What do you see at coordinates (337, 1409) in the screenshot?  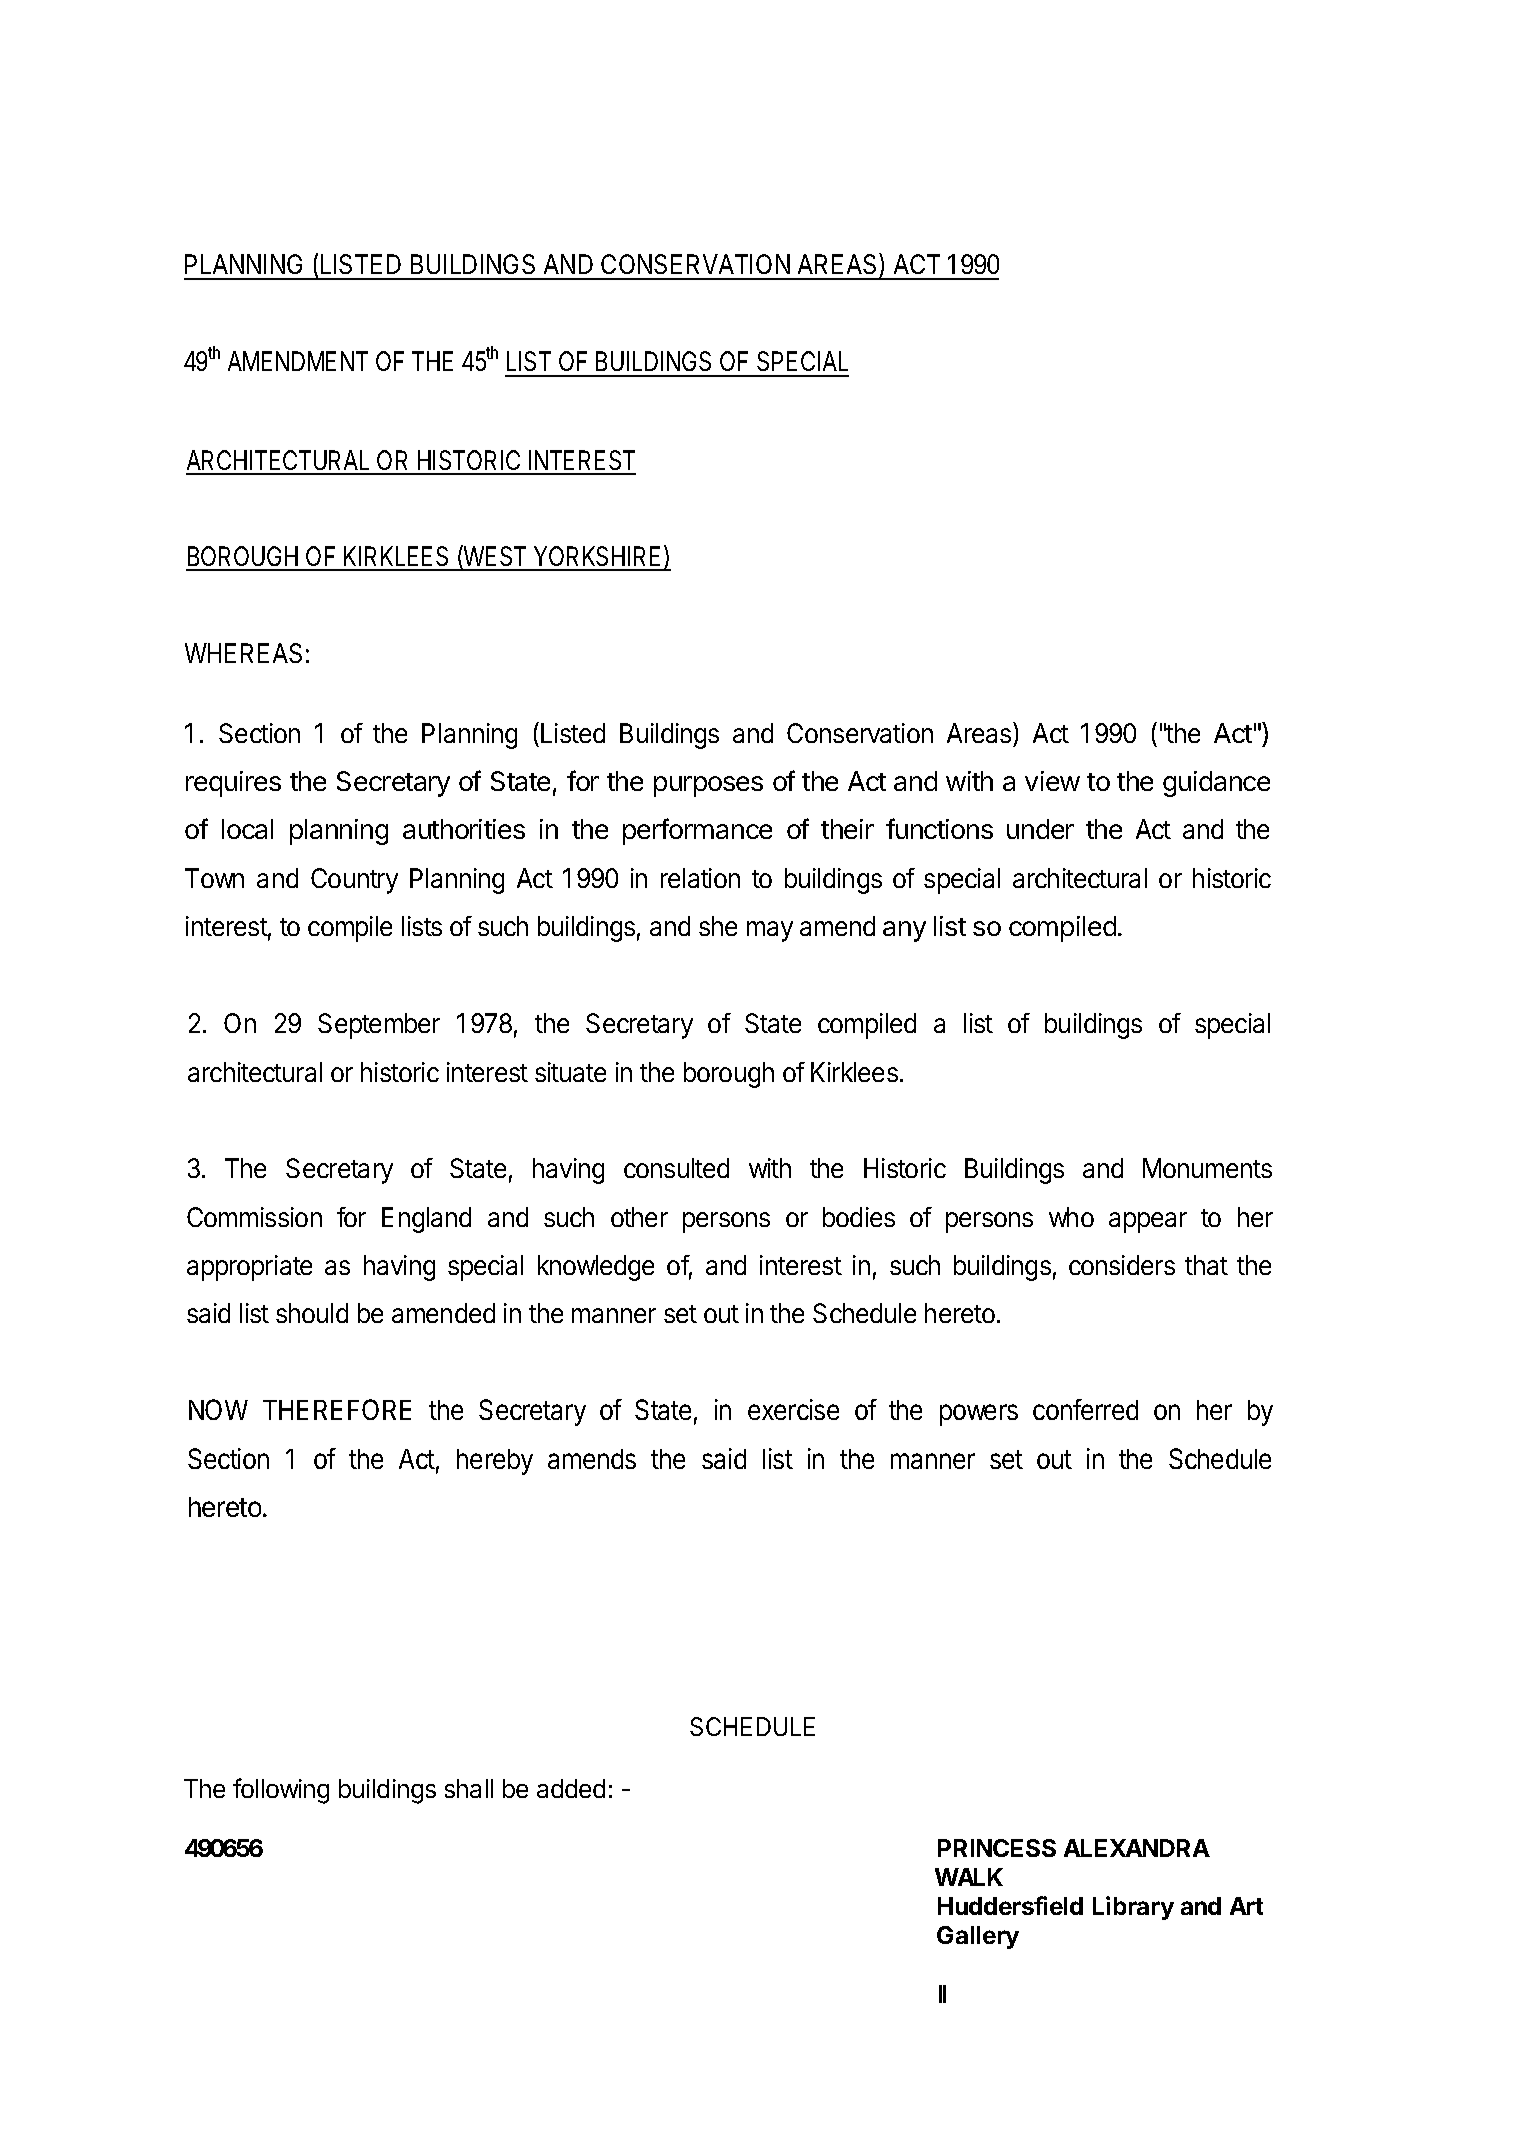 I see `THEREFORE` at bounding box center [337, 1409].
